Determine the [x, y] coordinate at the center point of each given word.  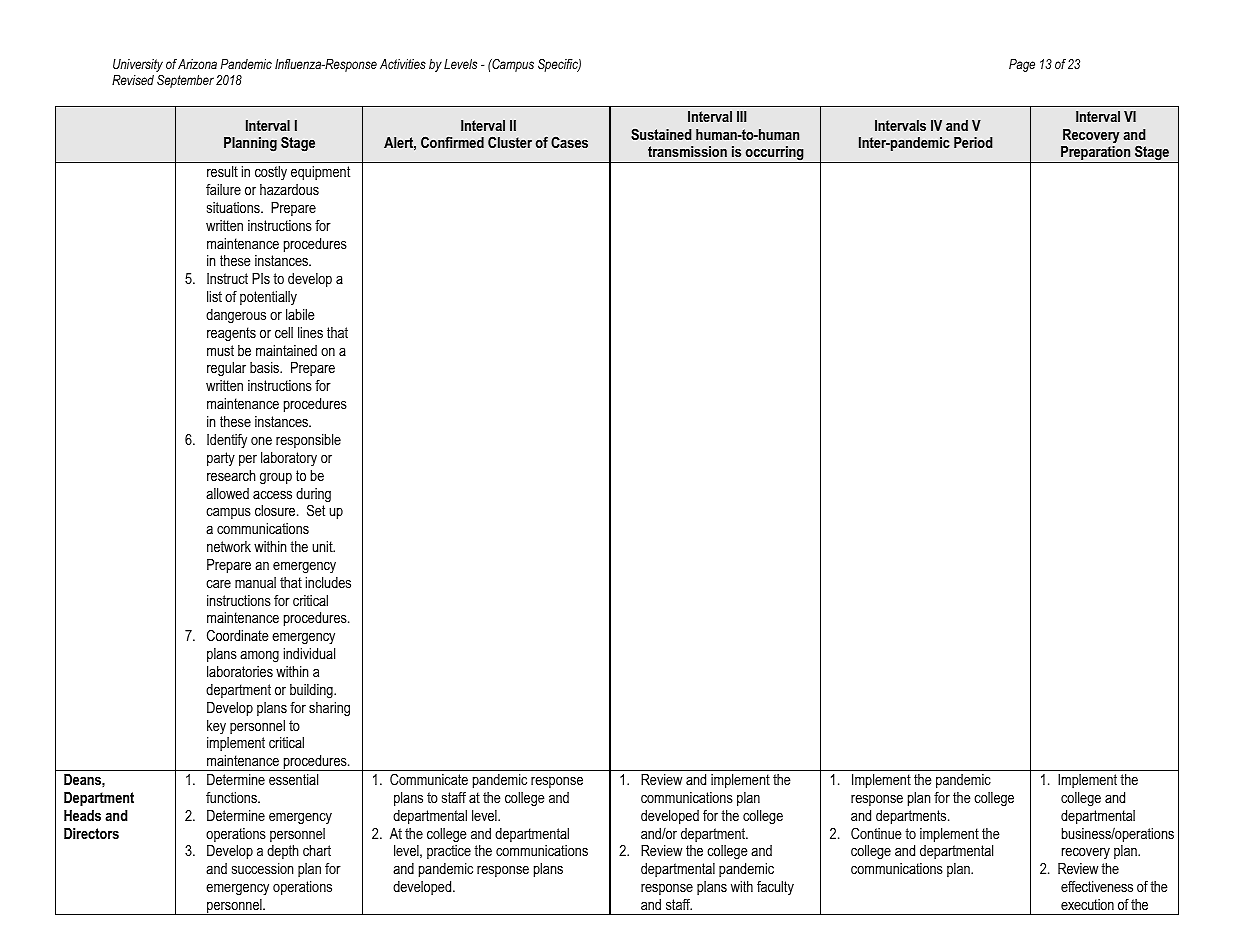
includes [328, 582]
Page [1022, 65]
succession [262, 868]
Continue [876, 833]
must [220, 350]
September [185, 81]
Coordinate [238, 635]
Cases [569, 142]
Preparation [1096, 154]
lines [310, 332]
